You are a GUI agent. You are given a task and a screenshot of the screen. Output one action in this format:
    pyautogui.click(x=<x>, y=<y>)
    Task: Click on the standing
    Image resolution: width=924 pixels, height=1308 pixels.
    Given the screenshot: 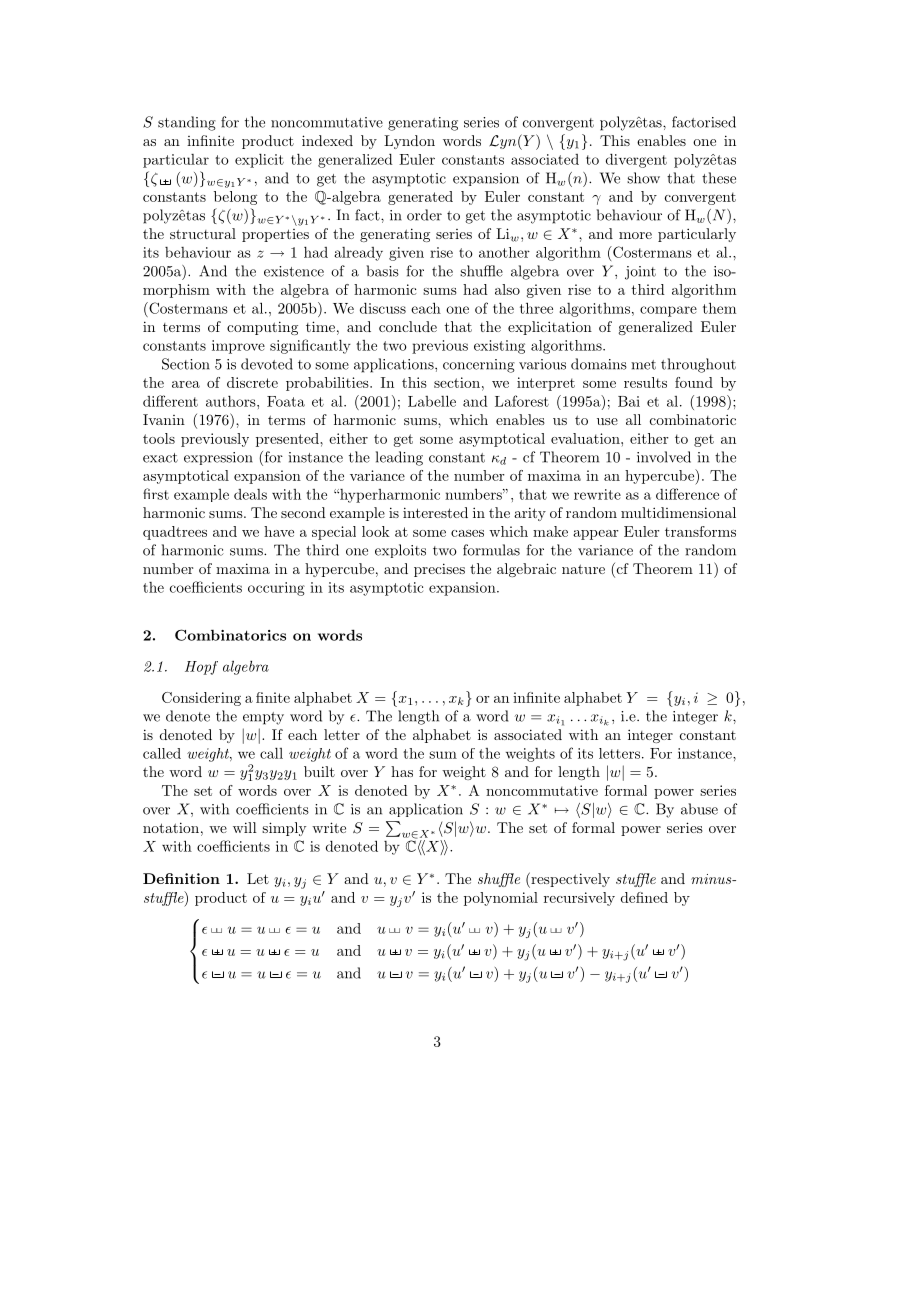 What is the action you would take?
    pyautogui.click(x=187, y=123)
